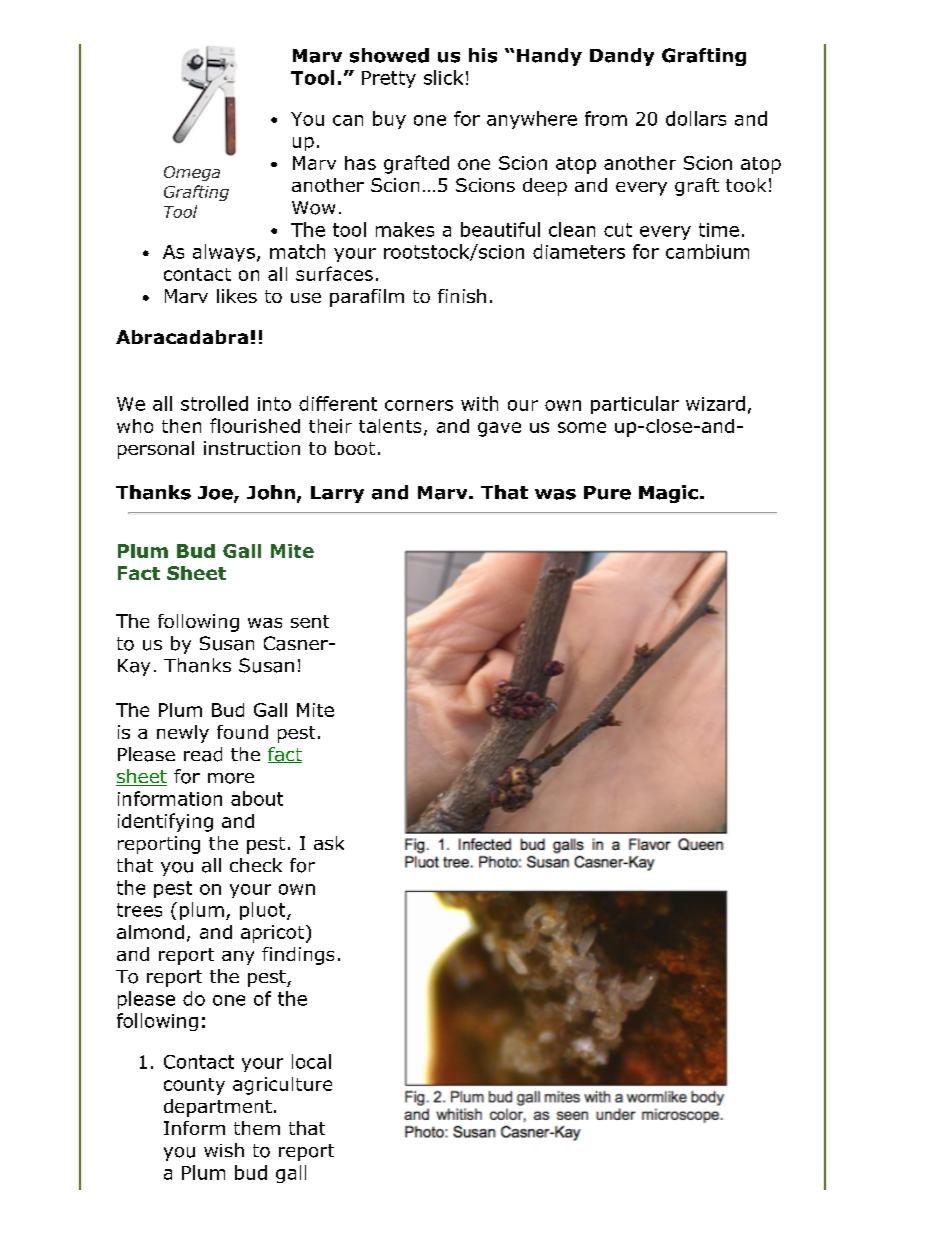  Describe the element at coordinates (256, 865) in the screenshot. I see `check` at that location.
